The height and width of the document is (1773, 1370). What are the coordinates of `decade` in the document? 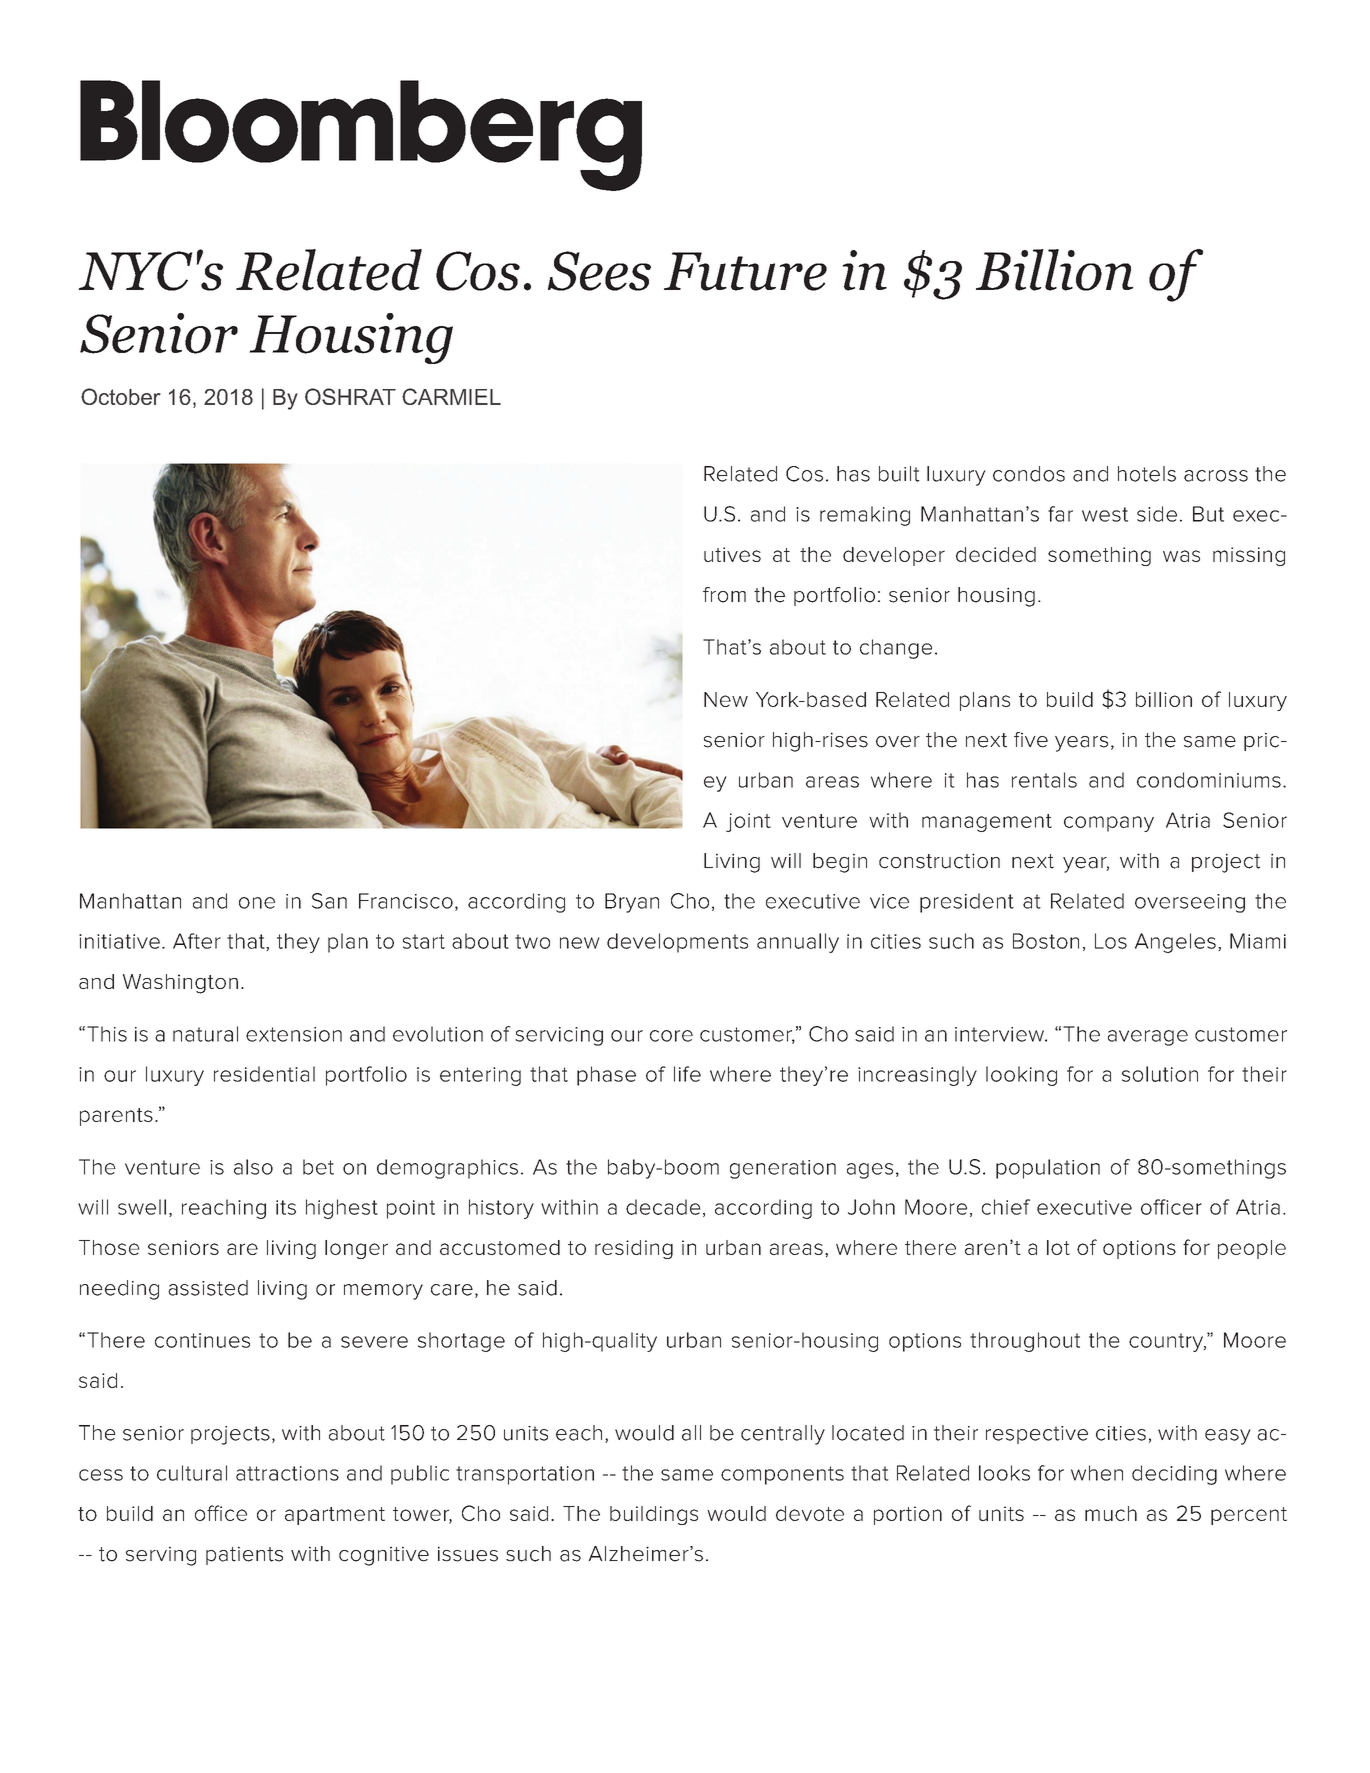 It's located at (663, 1207).
